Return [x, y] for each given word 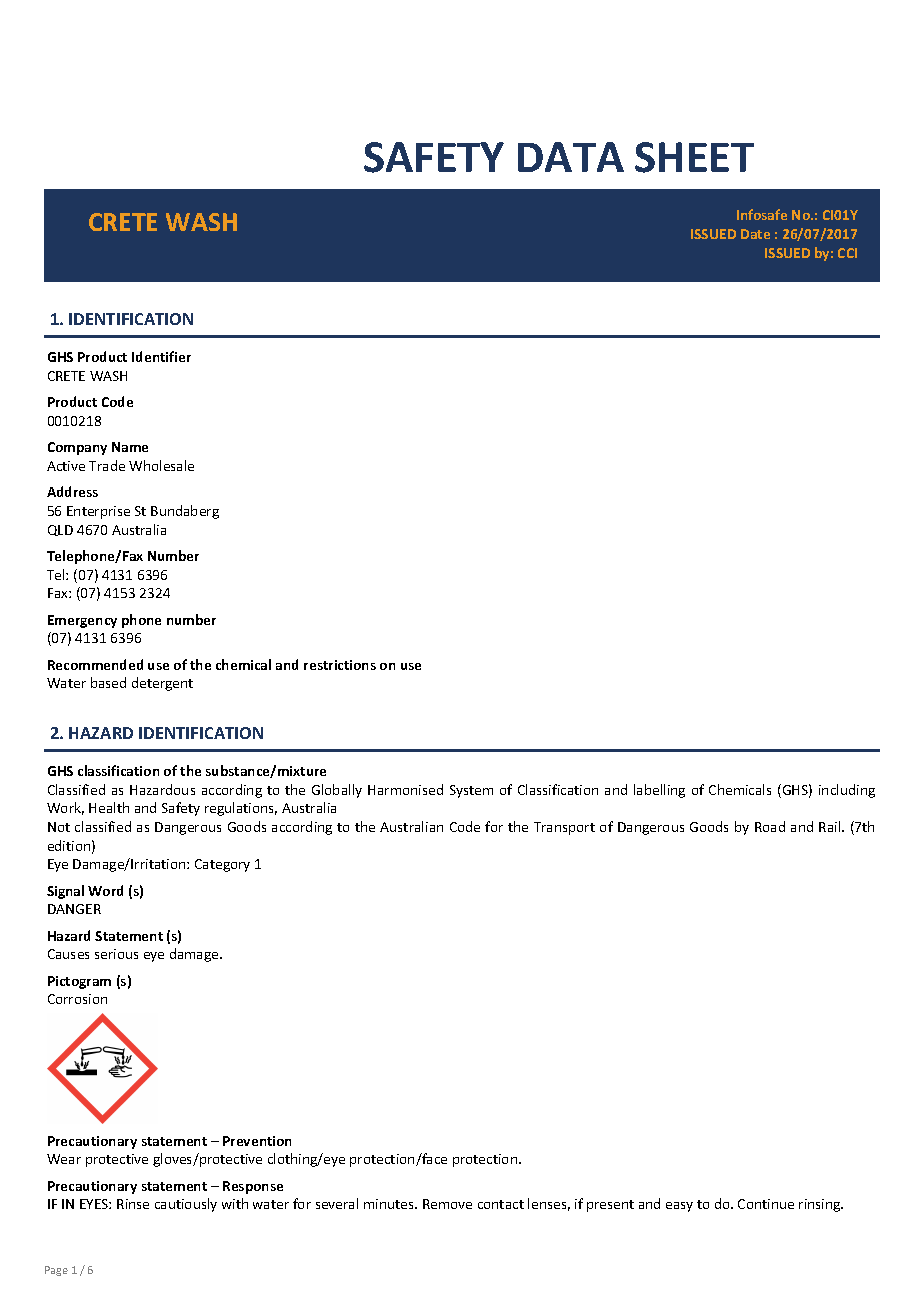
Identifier [161, 356]
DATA [571, 157]
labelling [659, 791]
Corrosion [77, 999]
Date [755, 234]
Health [109, 807]
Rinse [133, 1204]
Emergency [82, 621]
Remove [447, 1204]
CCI [847, 253]
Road [770, 826]
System [471, 791]
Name [130, 447]
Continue [766, 1204]
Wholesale [161, 465]
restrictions [340, 665]
